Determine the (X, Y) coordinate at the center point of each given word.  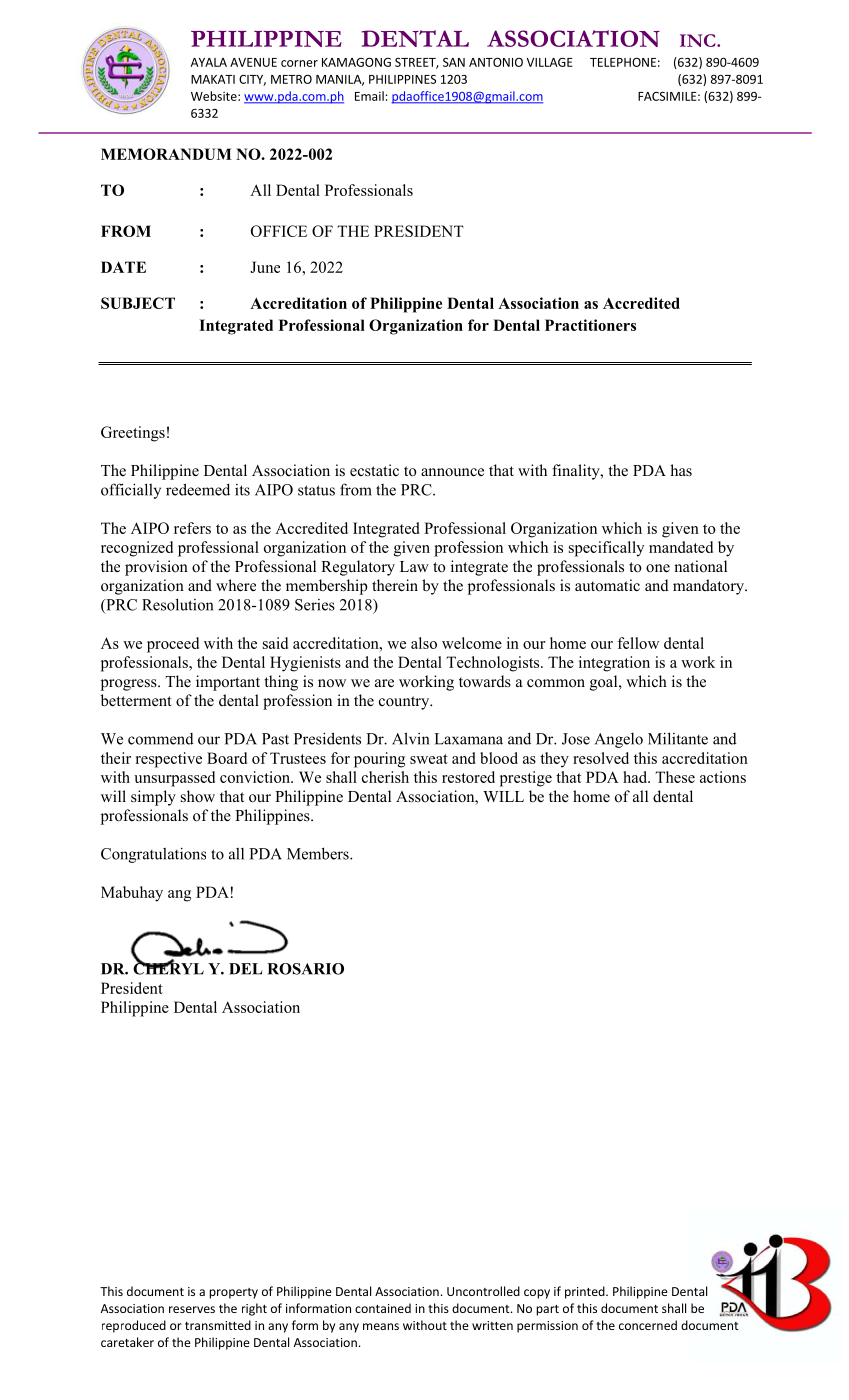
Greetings (133, 434)
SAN (454, 62)
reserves (192, 1309)
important (228, 683)
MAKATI (213, 79)
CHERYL (168, 968)
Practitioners (590, 325)
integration (614, 664)
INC (699, 40)
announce (452, 472)
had (636, 777)
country (405, 703)
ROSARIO (305, 969)
